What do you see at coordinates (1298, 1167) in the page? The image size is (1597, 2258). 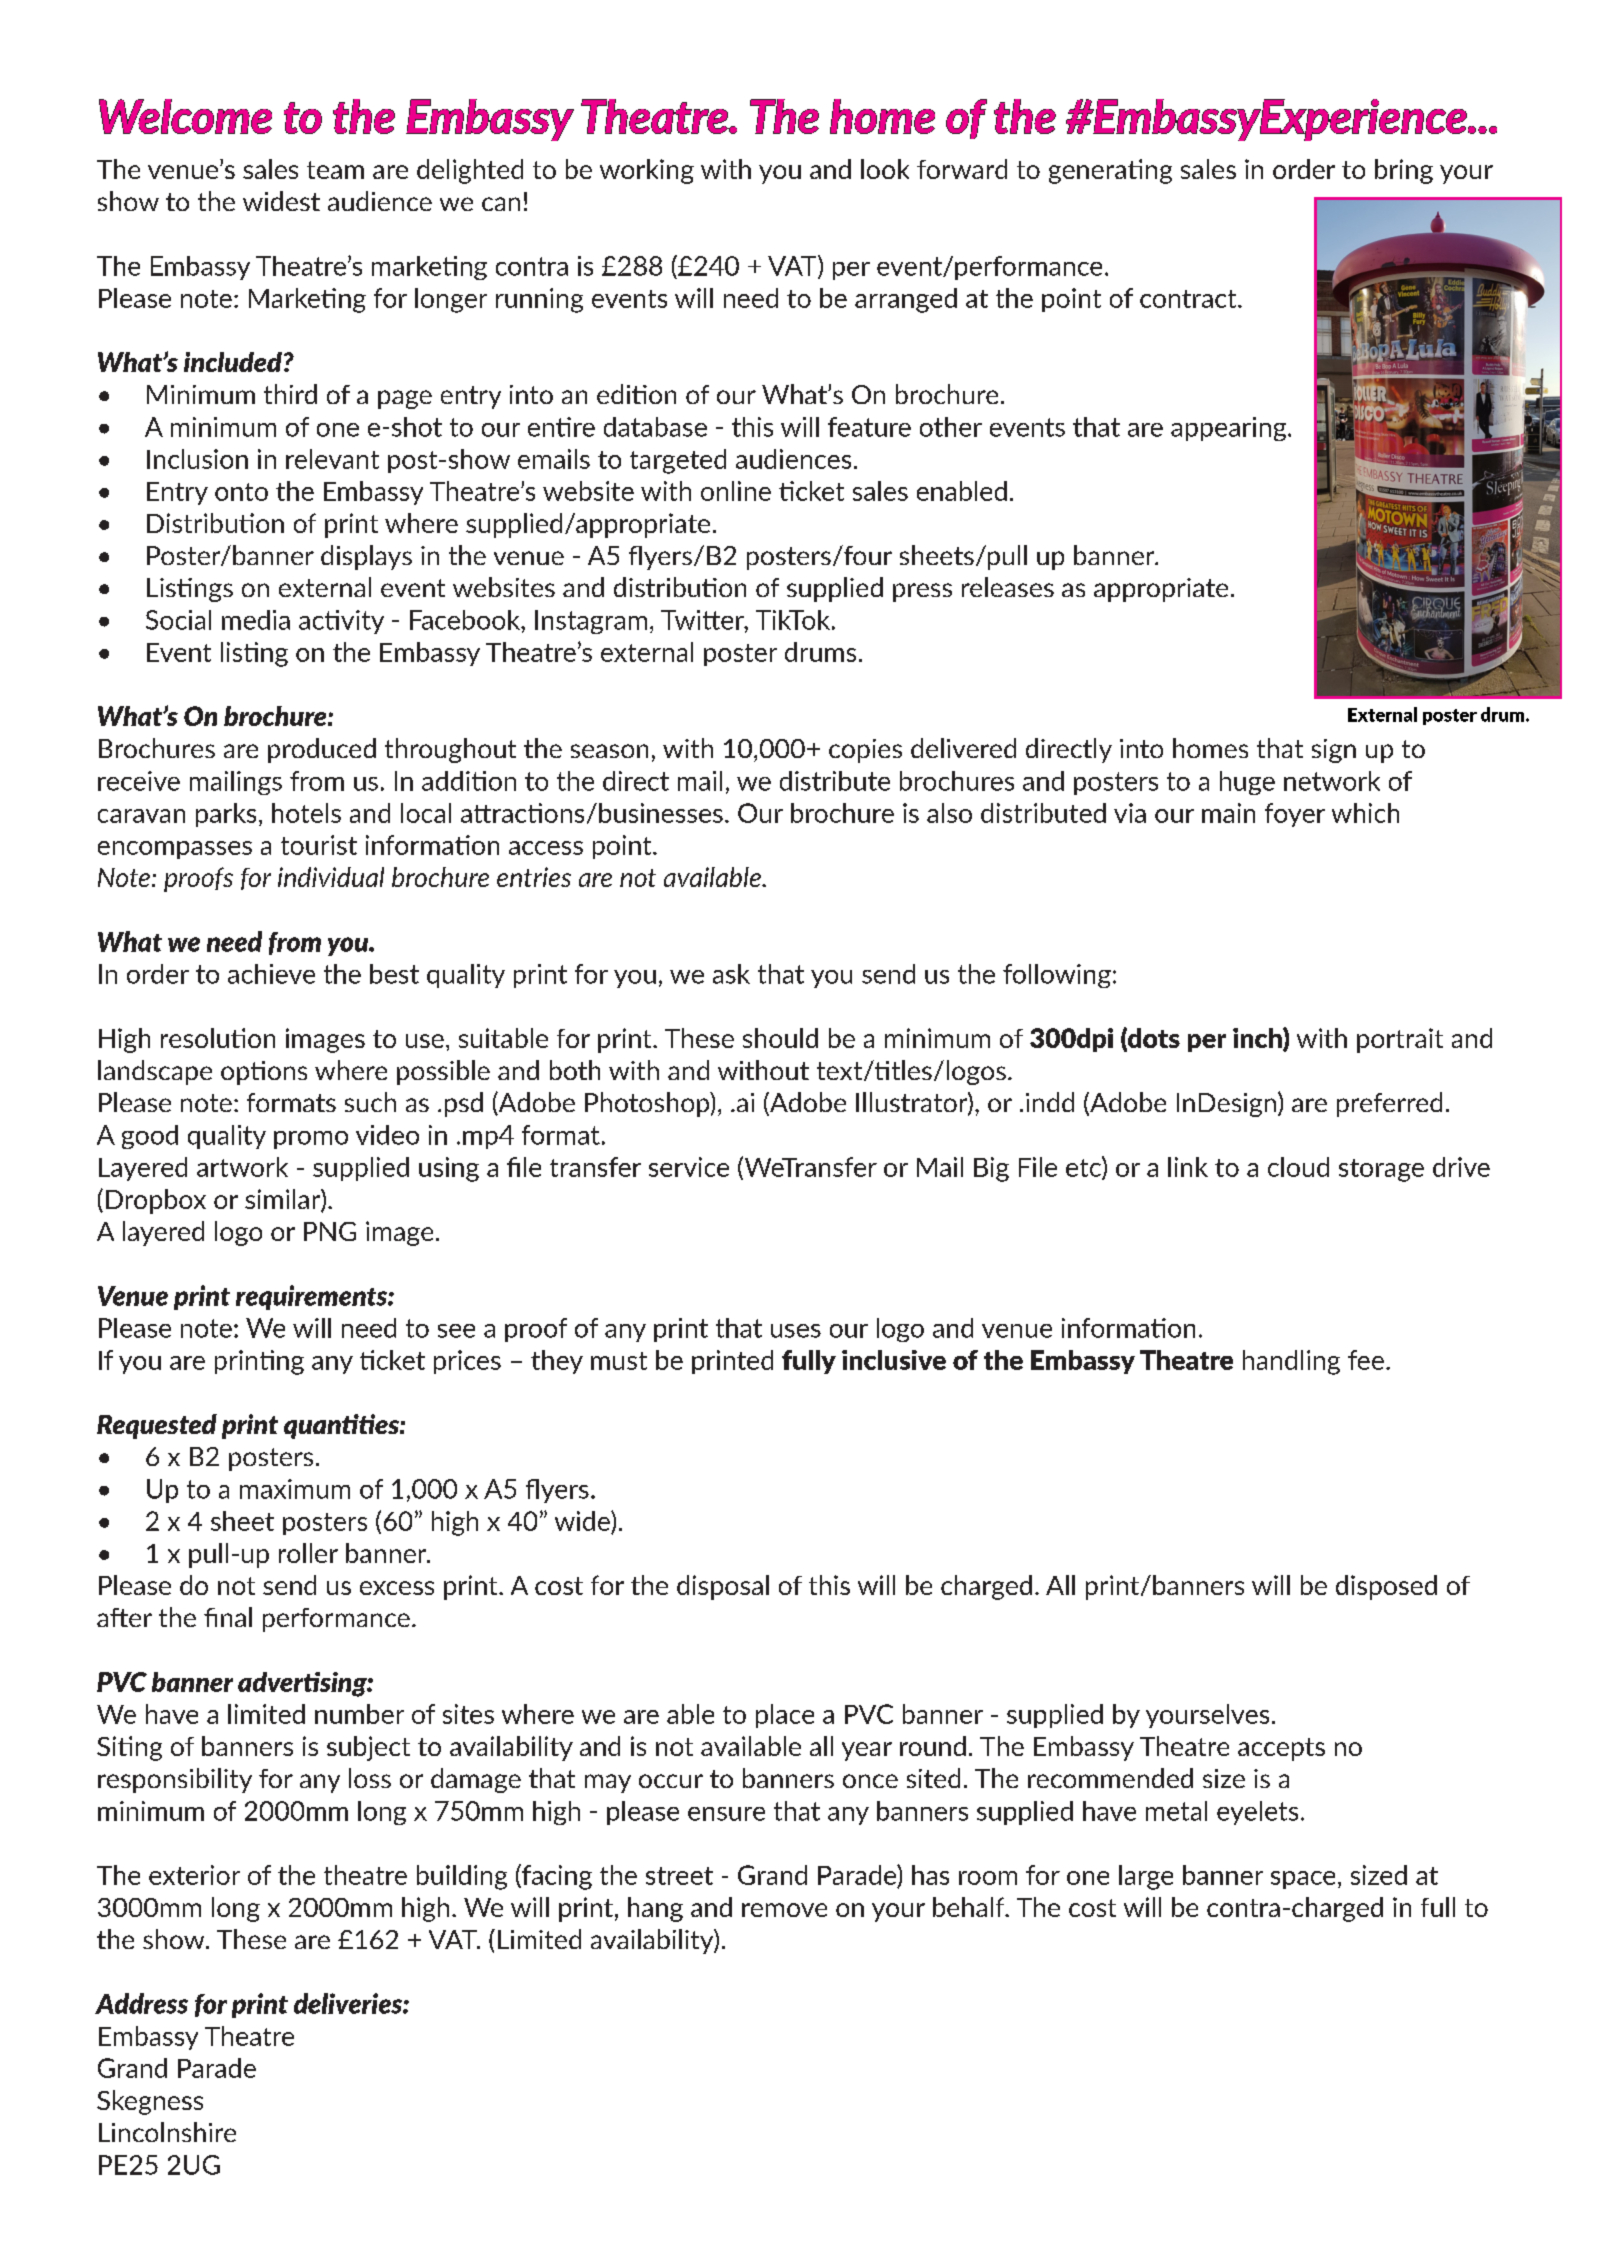 I see `cloud` at bounding box center [1298, 1167].
